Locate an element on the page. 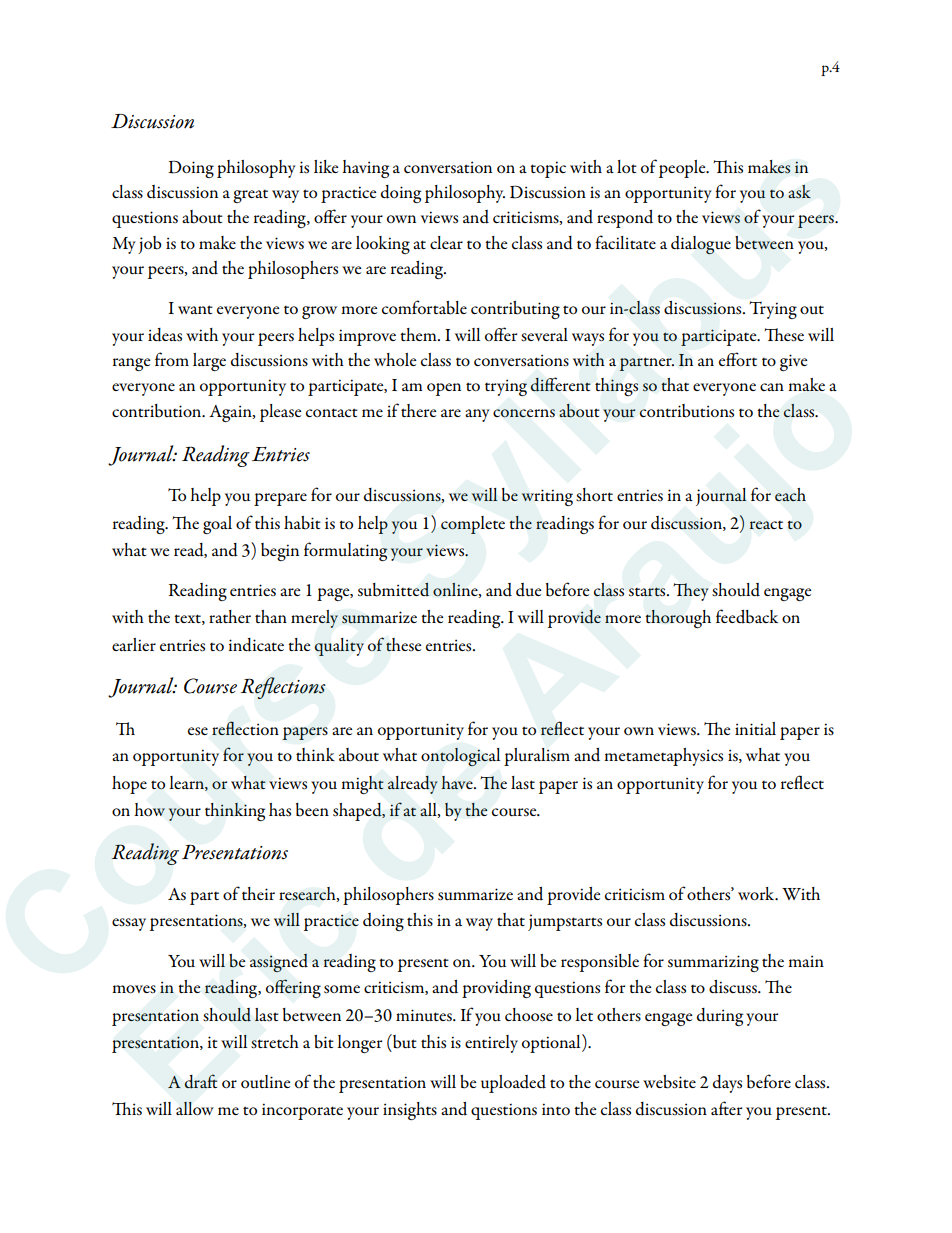 Image resolution: width=952 pixels, height=1233 pixels. due is located at coordinates (528, 590).
